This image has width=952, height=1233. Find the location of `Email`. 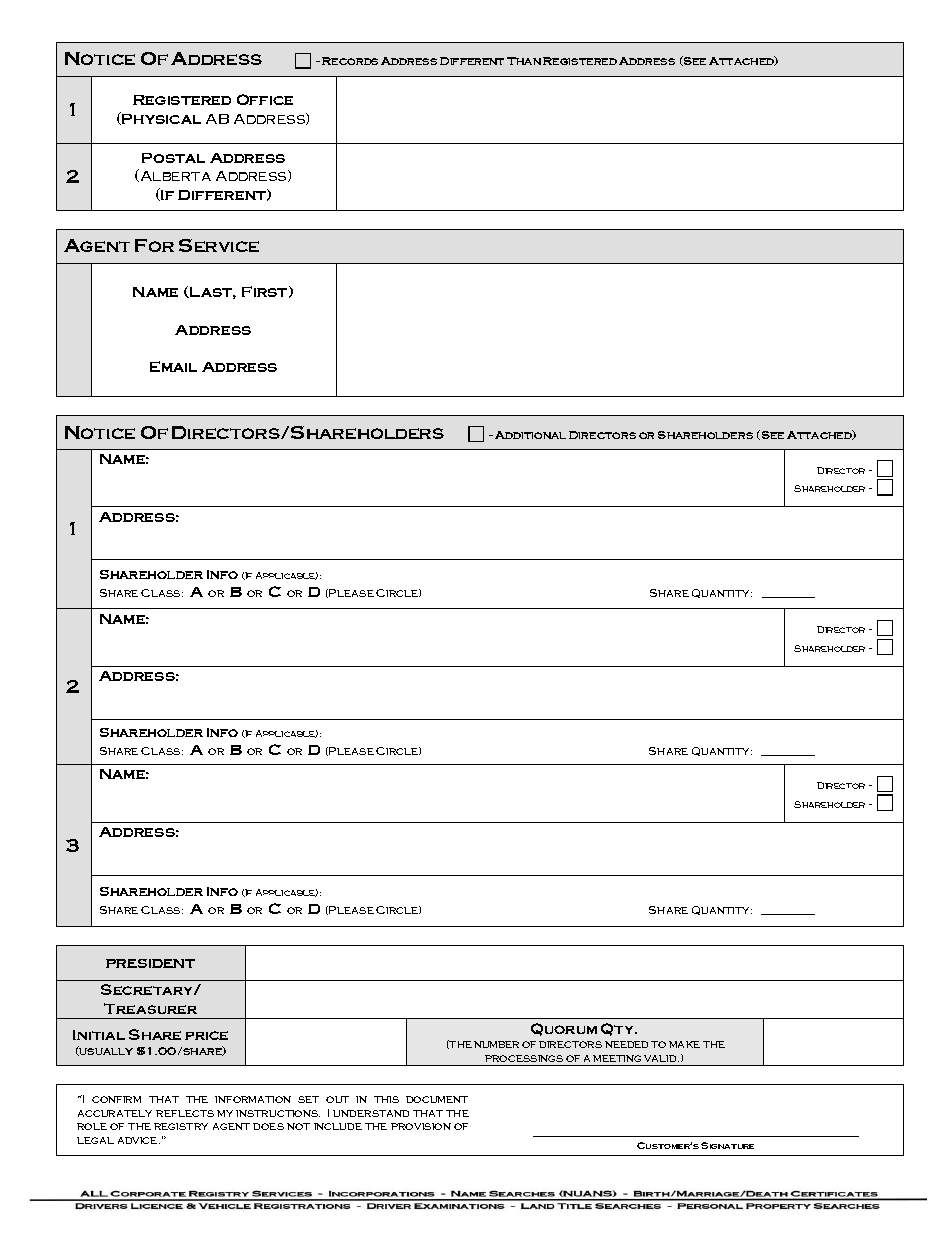

Email is located at coordinates (173, 366).
